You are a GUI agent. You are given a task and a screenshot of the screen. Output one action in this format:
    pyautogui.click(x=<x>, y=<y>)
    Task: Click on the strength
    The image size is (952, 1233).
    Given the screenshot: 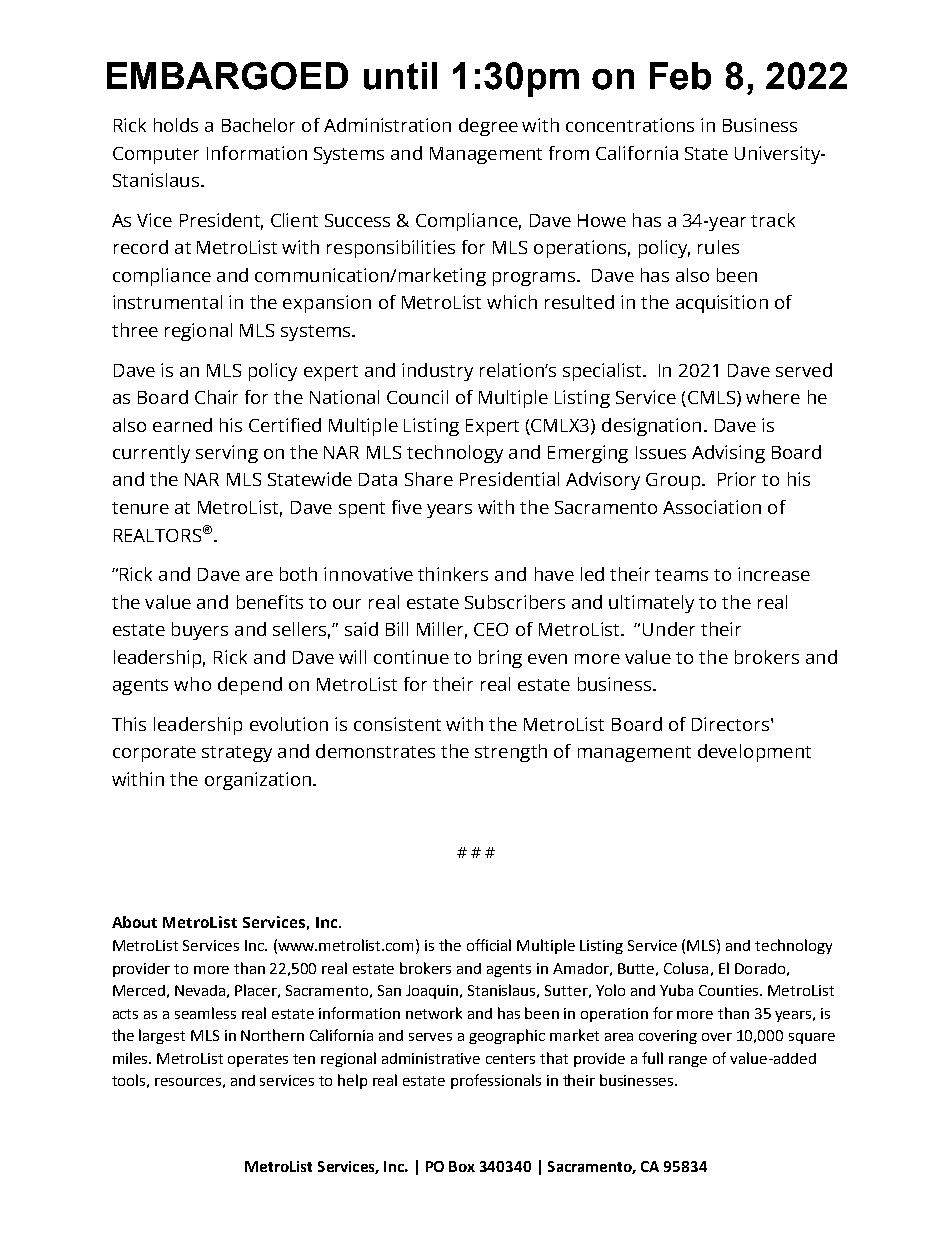 What is the action you would take?
    pyautogui.click(x=511, y=753)
